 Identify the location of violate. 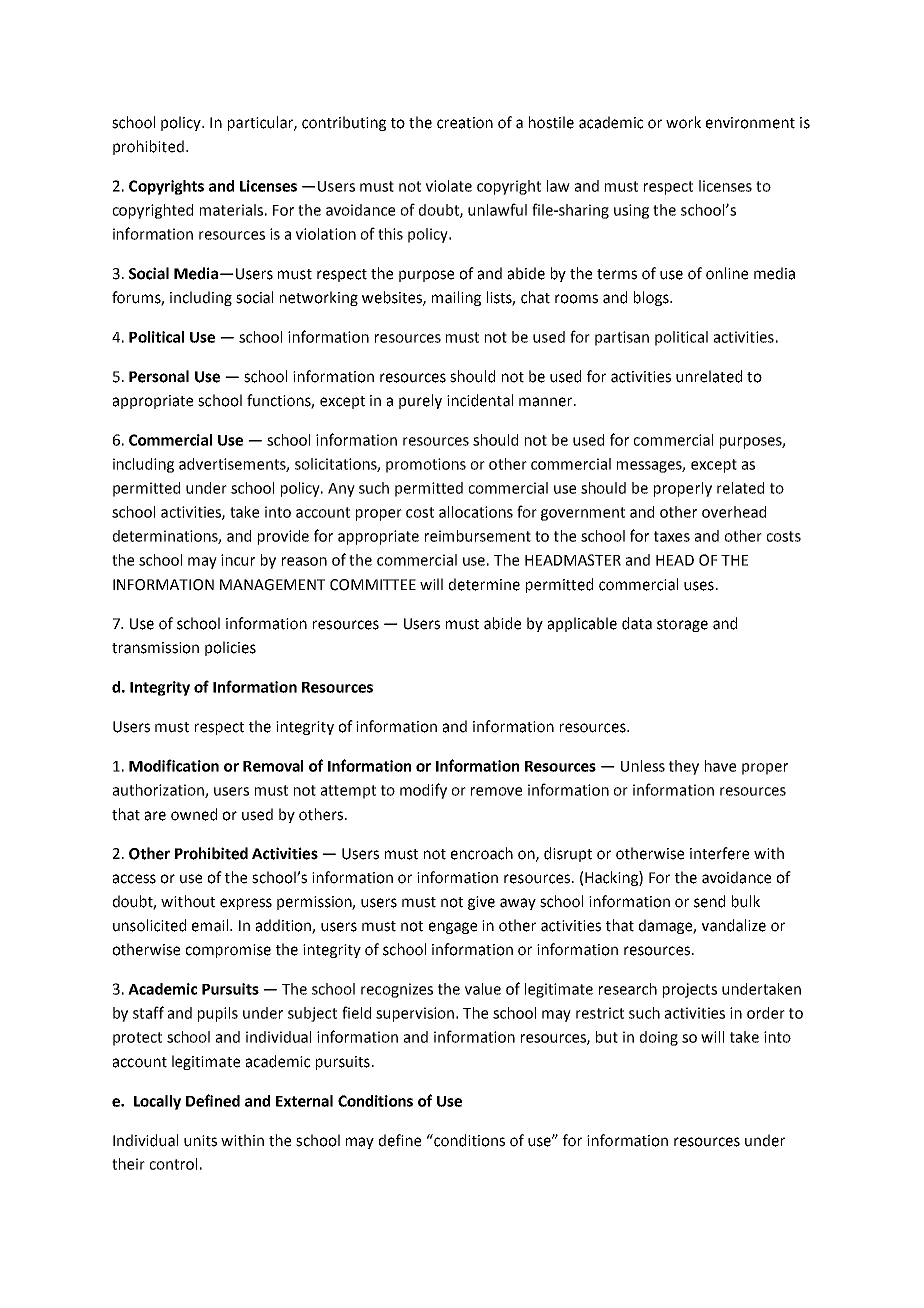
(449, 186).
